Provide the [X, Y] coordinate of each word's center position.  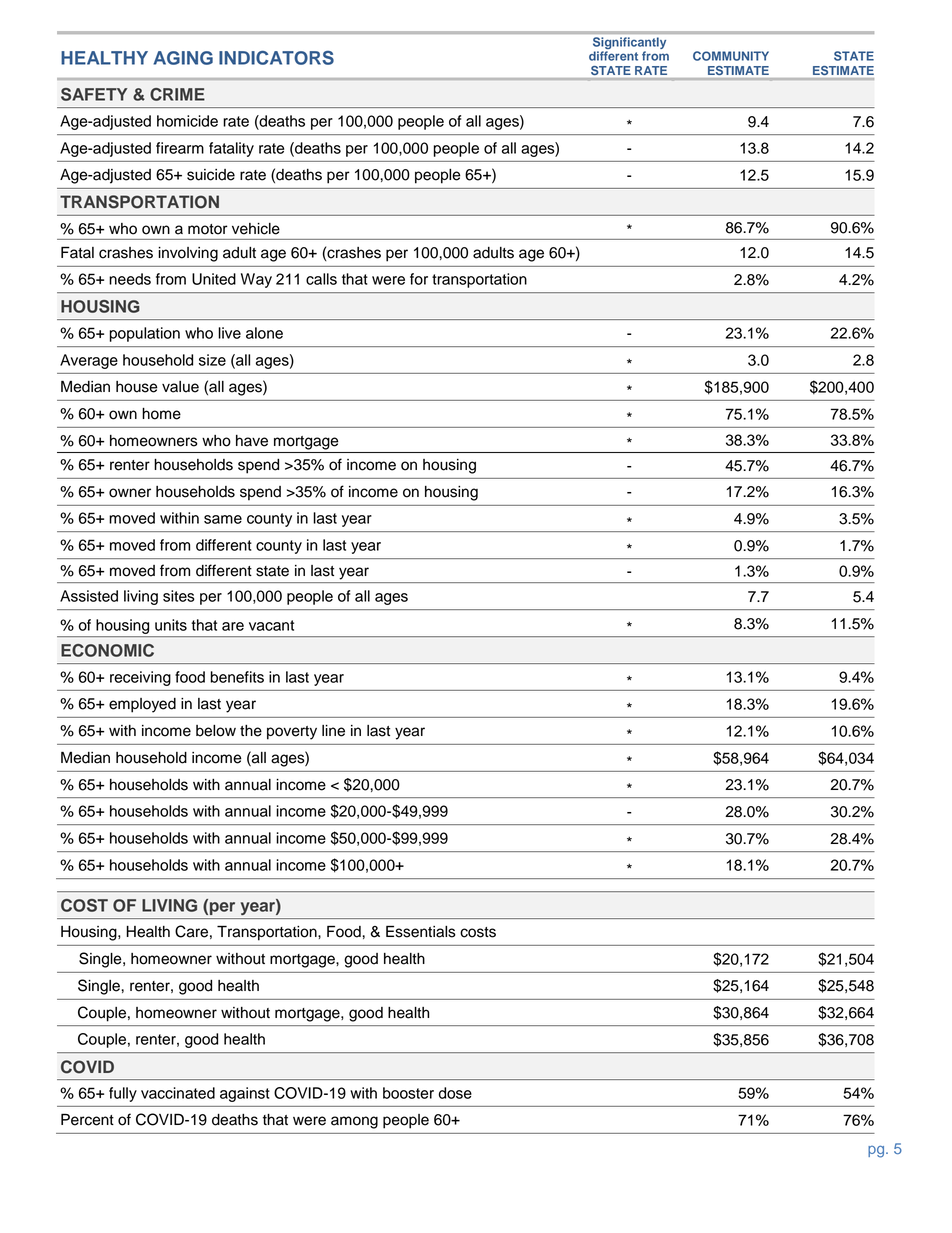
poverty [292, 733]
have [252, 441]
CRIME [177, 94]
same [223, 519]
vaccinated [178, 1093]
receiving [140, 678]
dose [455, 1093]
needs [130, 279]
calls [321, 279]
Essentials [421, 931]
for [419, 279]
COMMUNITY [731, 56]
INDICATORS [276, 58]
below [216, 731]
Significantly [629, 44]
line [333, 731]
